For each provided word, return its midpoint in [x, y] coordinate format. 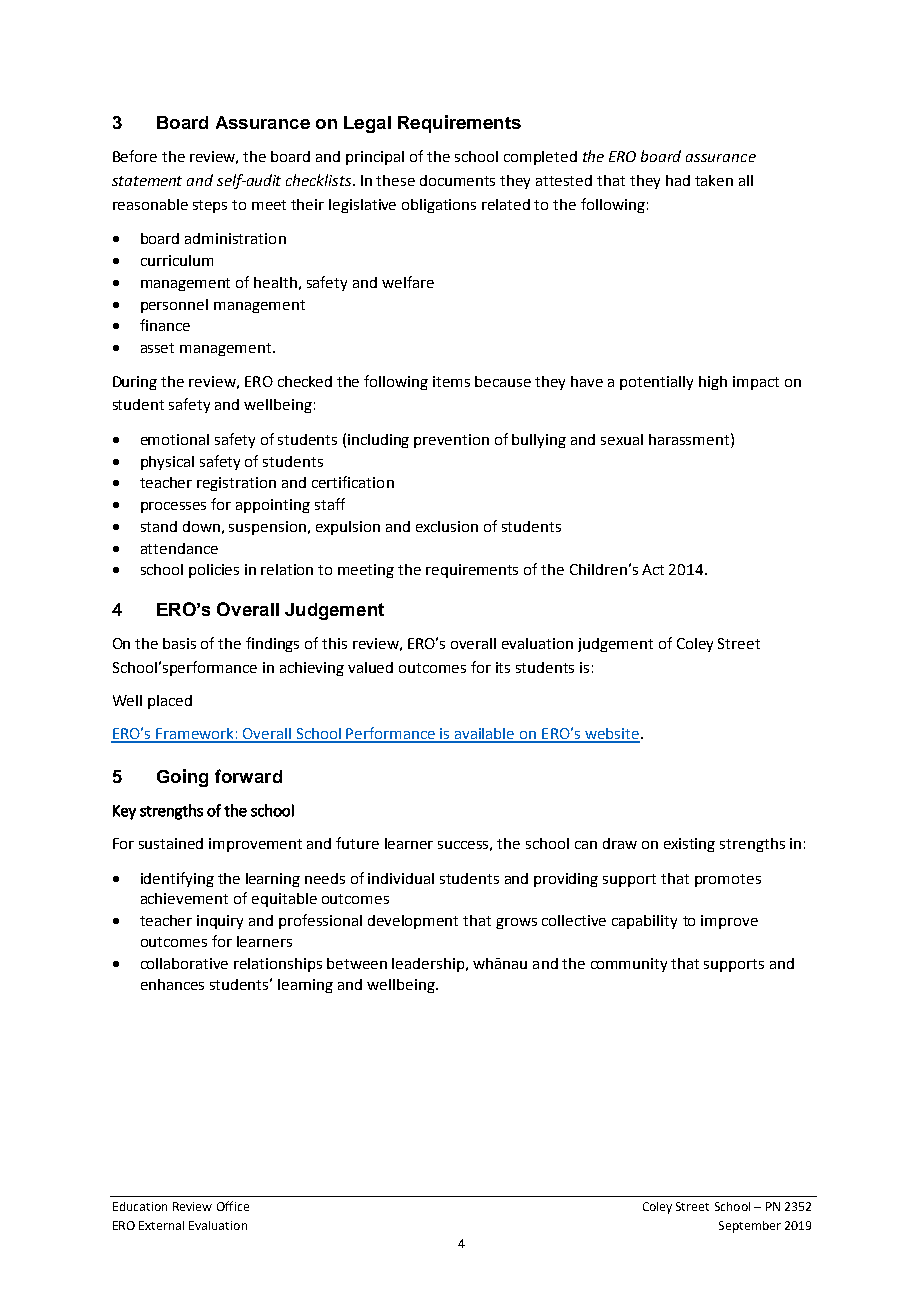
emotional [175, 439]
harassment [690, 439]
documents [457, 180]
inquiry [220, 922]
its [503, 667]
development [413, 922]
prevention [451, 441]
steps [210, 206]
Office [233, 1206]
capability [644, 922]
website [611, 735]
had [678, 180]
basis [179, 643]
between [357, 963]
